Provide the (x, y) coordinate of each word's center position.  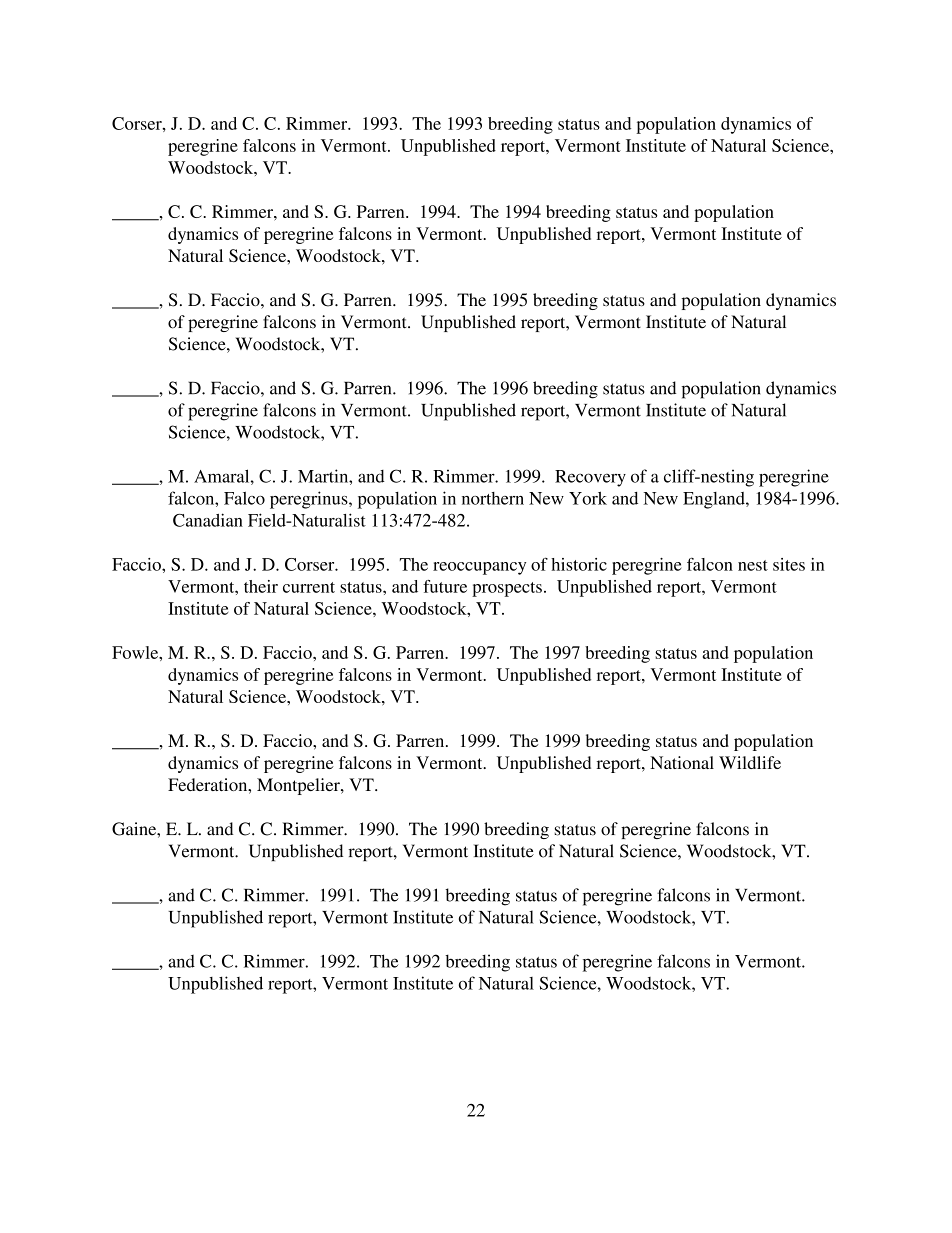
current (309, 587)
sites (789, 564)
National (682, 762)
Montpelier (299, 786)
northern (493, 498)
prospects (507, 589)
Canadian (208, 520)
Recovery (590, 478)
